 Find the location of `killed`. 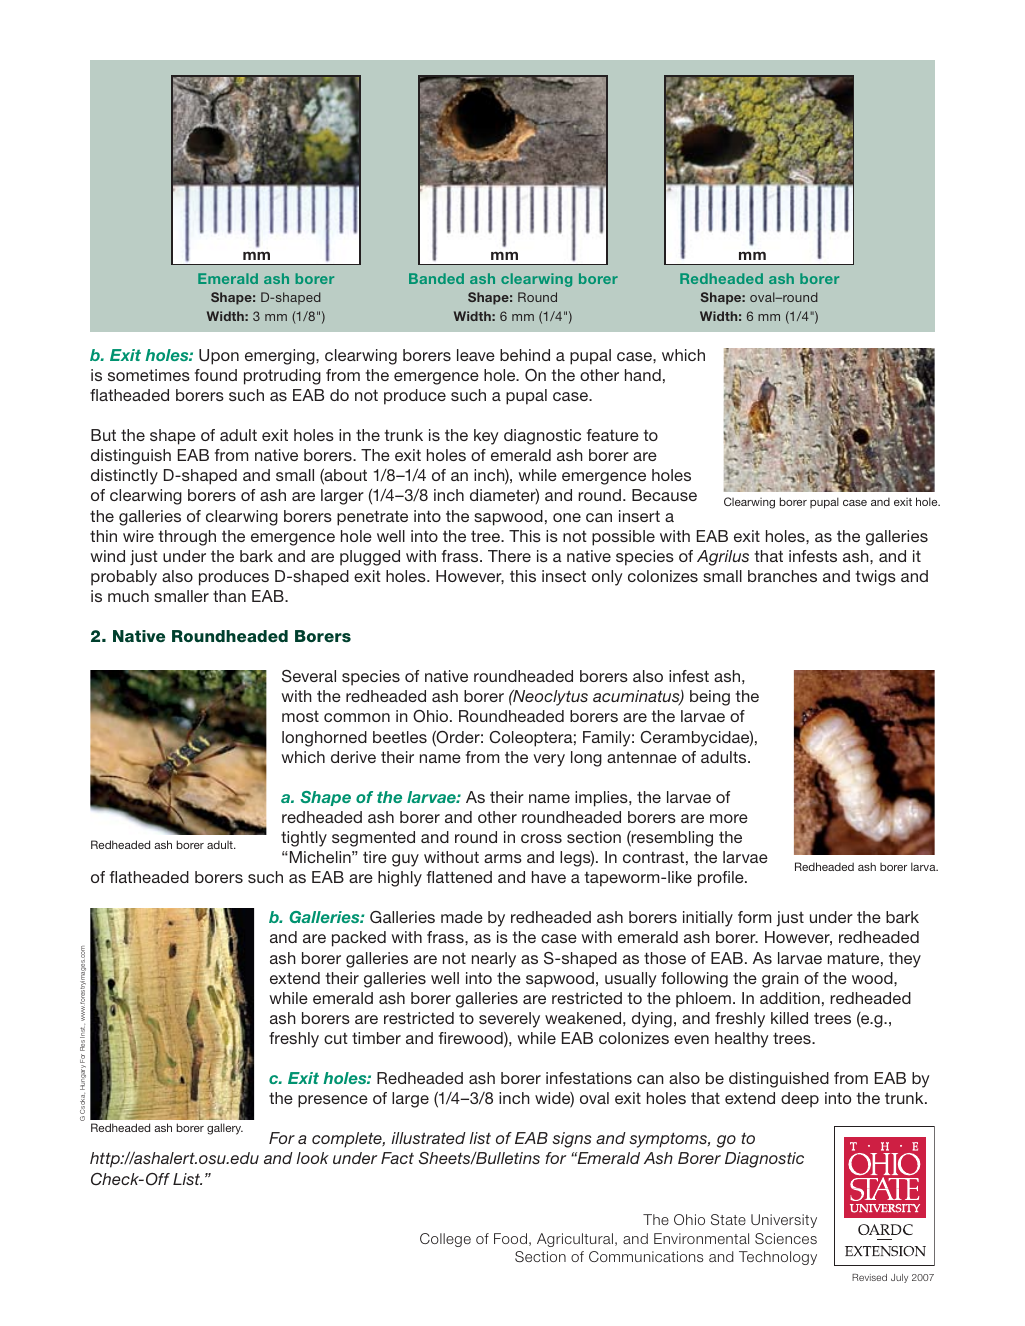

killed is located at coordinates (789, 1018).
